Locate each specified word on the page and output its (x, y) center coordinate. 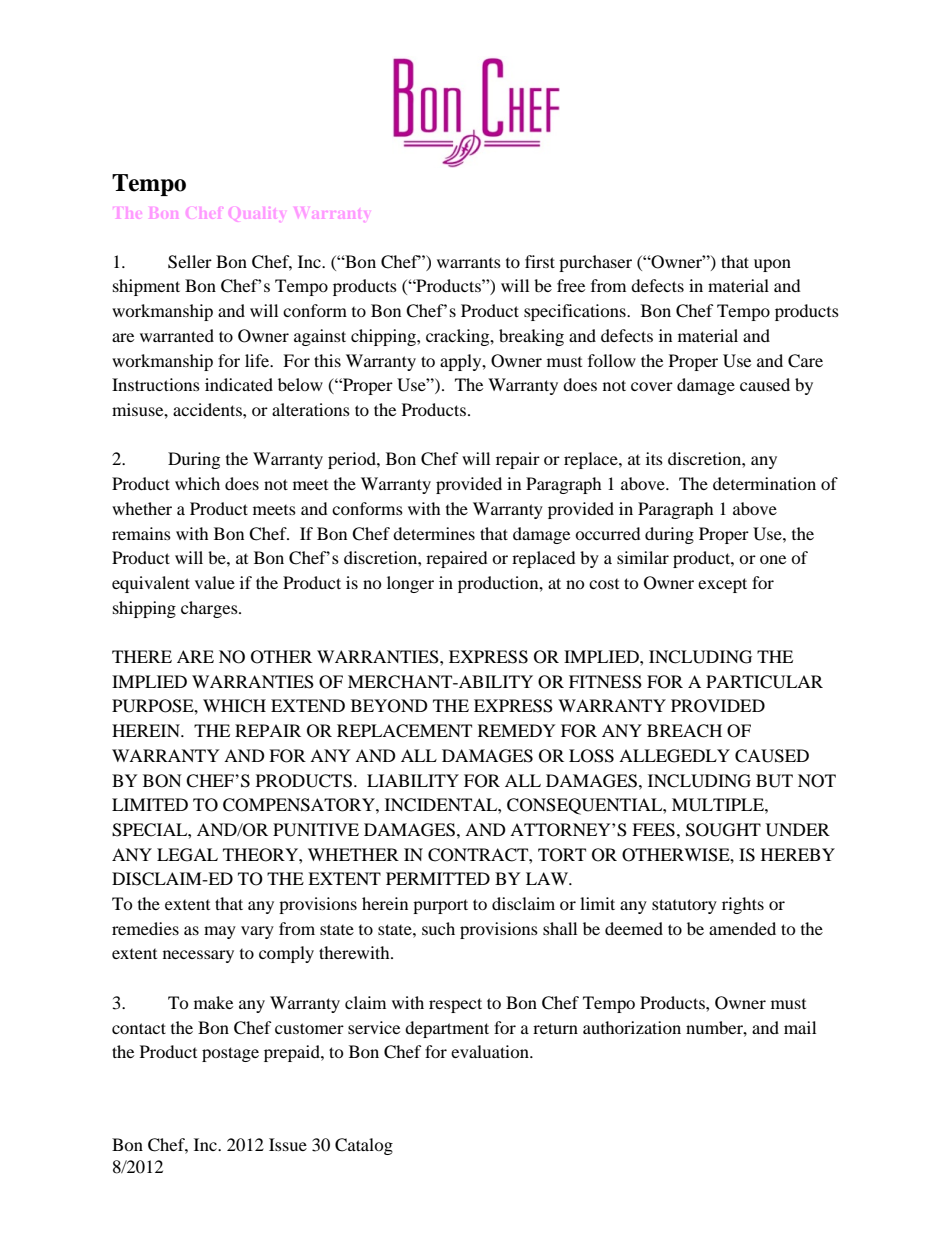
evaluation (491, 1051)
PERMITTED (438, 878)
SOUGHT (723, 830)
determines (434, 533)
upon (772, 265)
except (722, 585)
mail (800, 1027)
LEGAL (187, 855)
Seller (190, 262)
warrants (469, 263)
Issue (288, 1144)
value (215, 582)
